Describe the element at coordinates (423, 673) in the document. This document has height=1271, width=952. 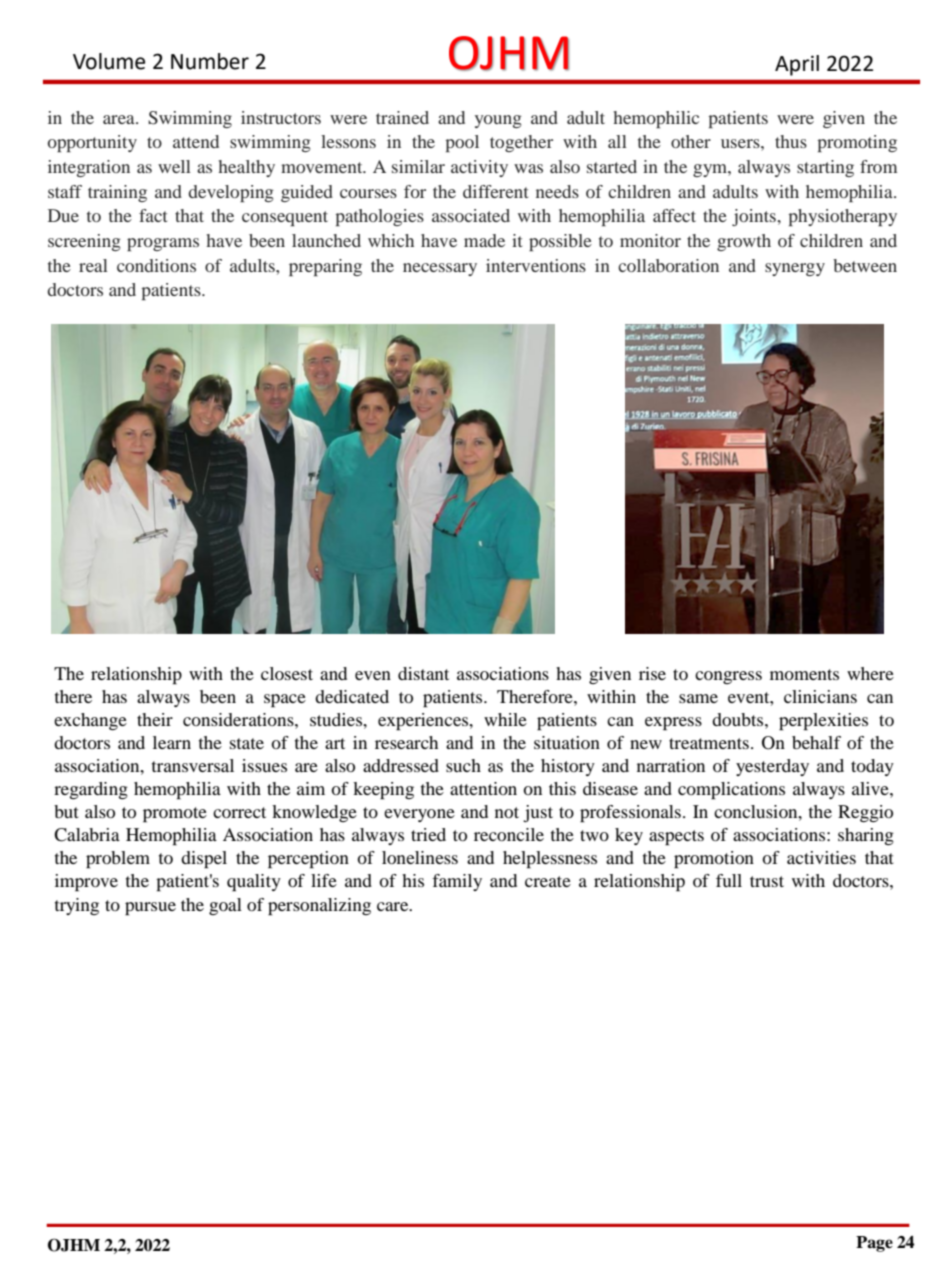
I see `distant` at that location.
